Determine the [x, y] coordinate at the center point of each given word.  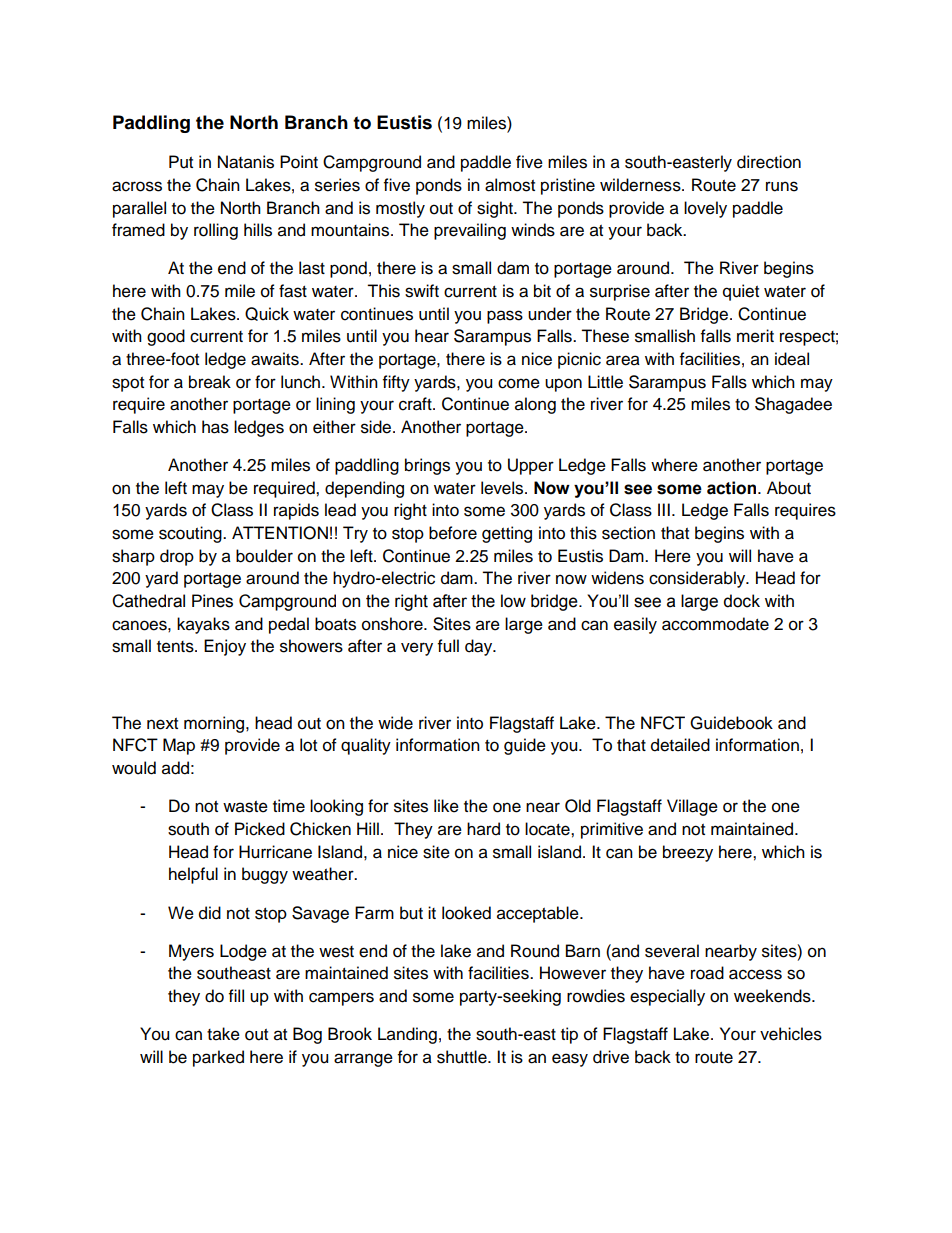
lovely [705, 209]
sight [496, 209]
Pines [212, 601]
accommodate [715, 624]
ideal [792, 359]
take [223, 1034]
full [448, 646]
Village [692, 807]
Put [181, 162]
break [210, 382]
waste [245, 807]
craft [416, 404]
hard [483, 829]
